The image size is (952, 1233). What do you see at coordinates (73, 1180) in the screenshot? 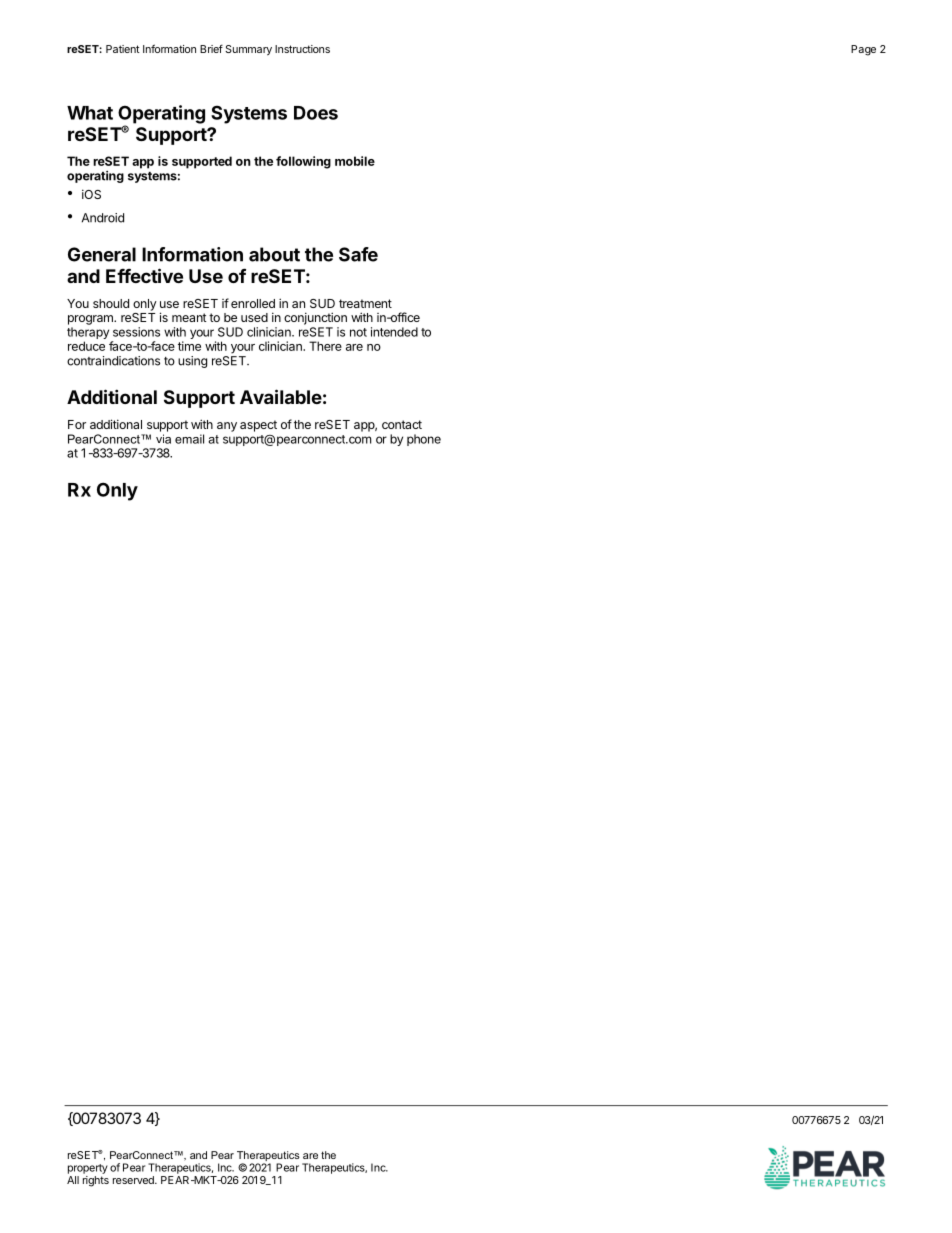
I see `All` at bounding box center [73, 1180].
